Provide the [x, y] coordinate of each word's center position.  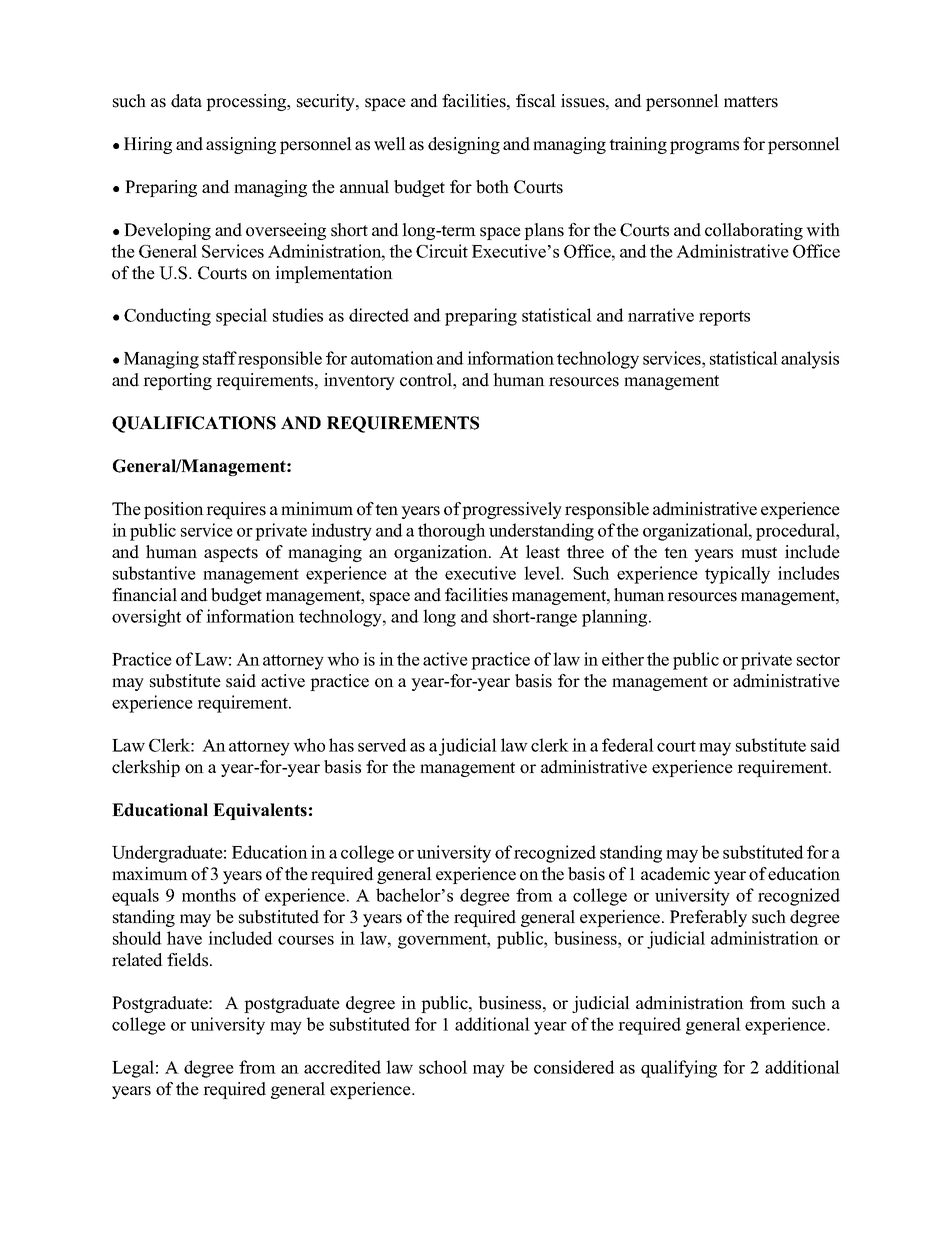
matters [751, 102]
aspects [231, 554]
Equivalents [260, 811]
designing [464, 145]
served [382, 745]
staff [220, 358]
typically [737, 575]
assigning [241, 145]
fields [189, 960]
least [543, 552]
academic [675, 874]
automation [392, 358]
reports [724, 318]
